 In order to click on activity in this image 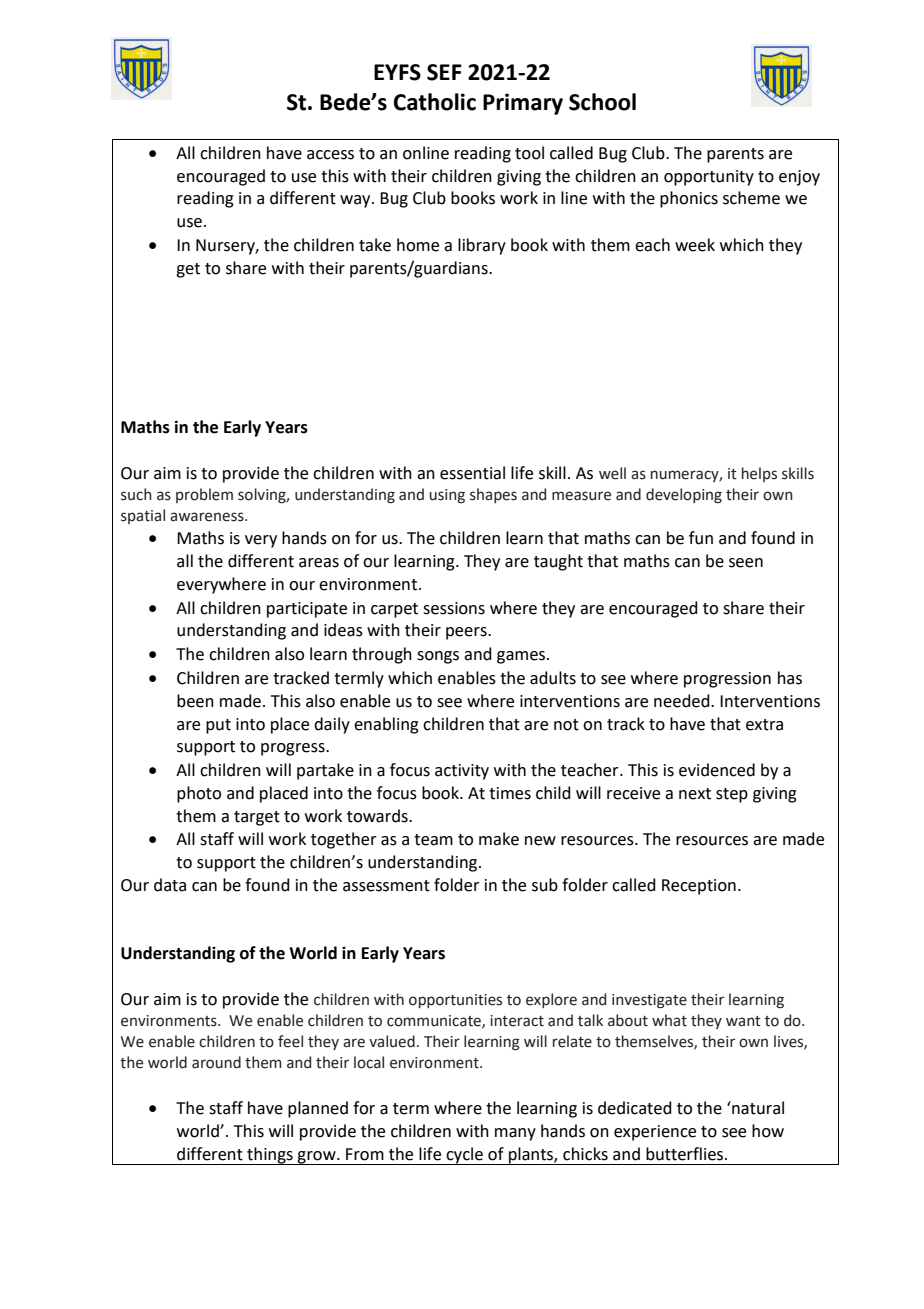, I will do `click(462, 772)`.
